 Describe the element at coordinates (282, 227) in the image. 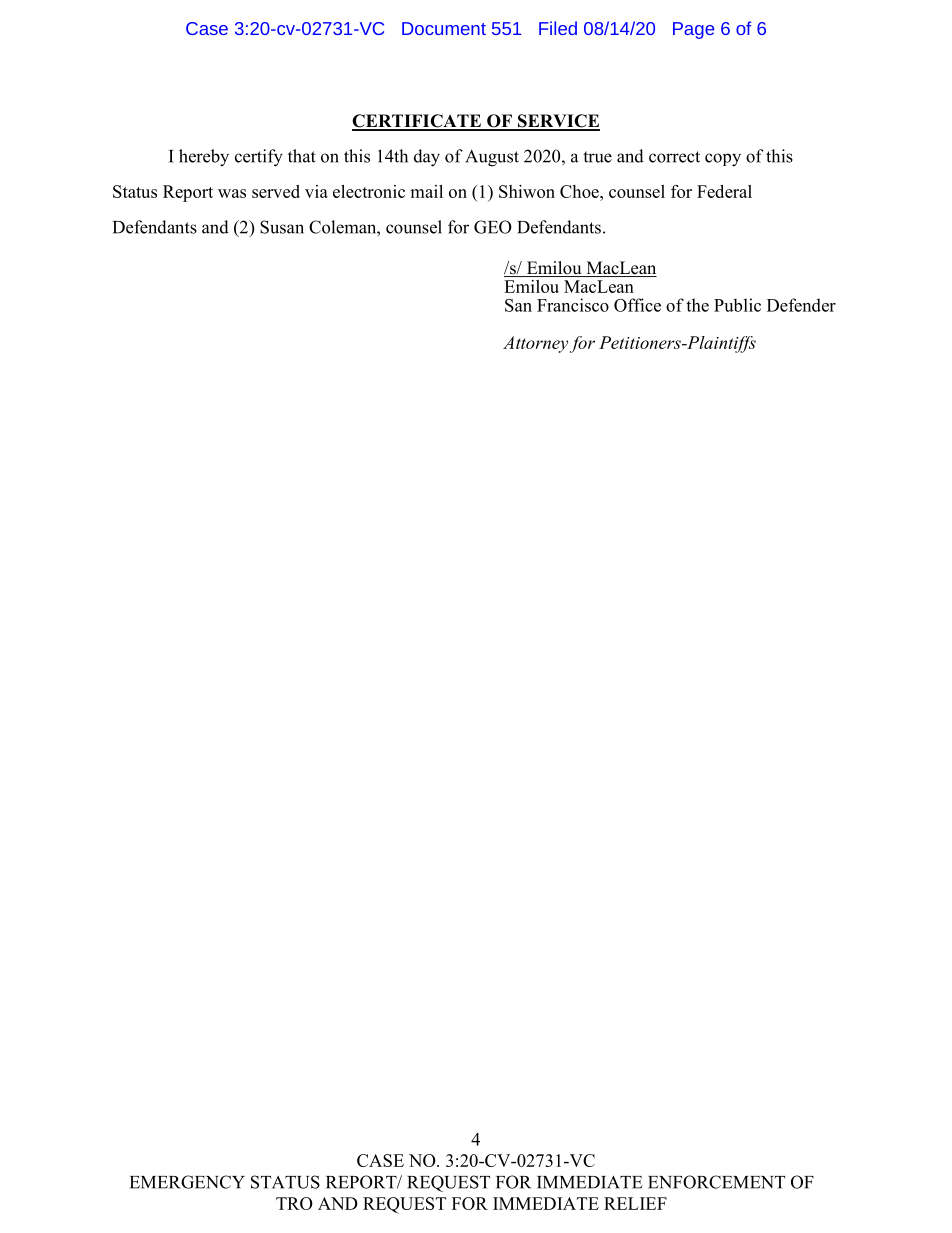

I see `Susan` at that location.
